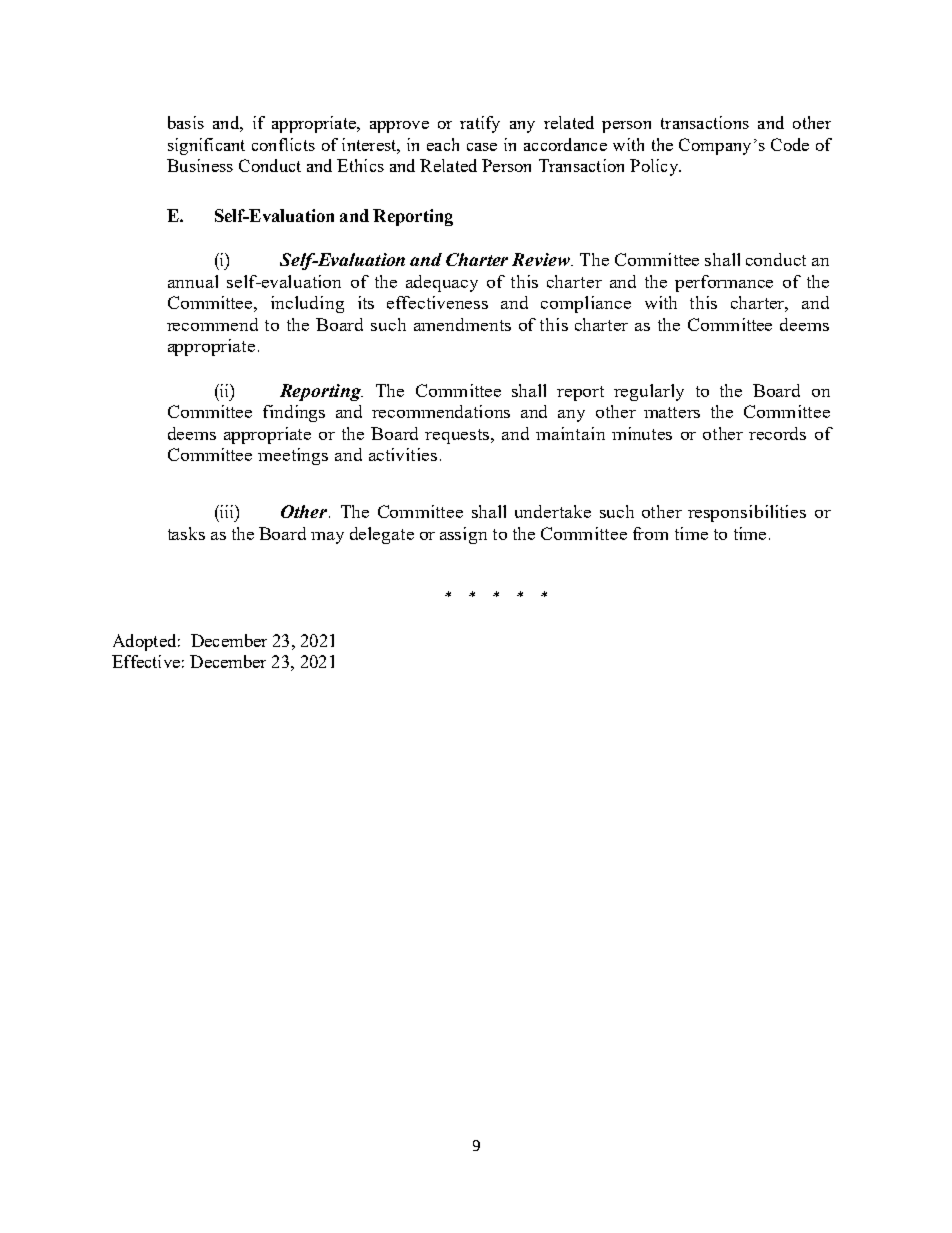  I want to click on amendments, so click(462, 324).
